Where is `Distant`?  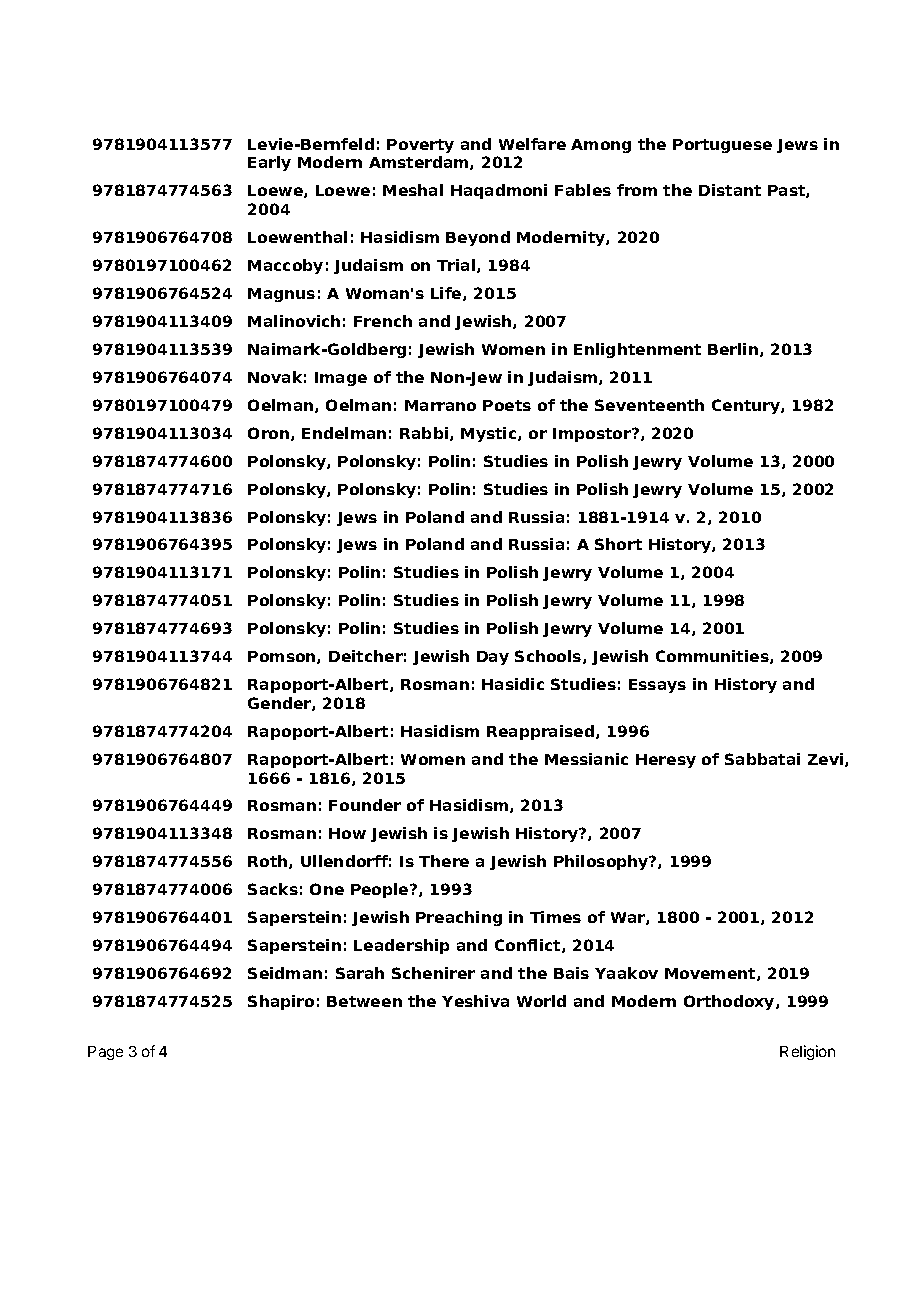
Distant is located at coordinates (730, 190).
